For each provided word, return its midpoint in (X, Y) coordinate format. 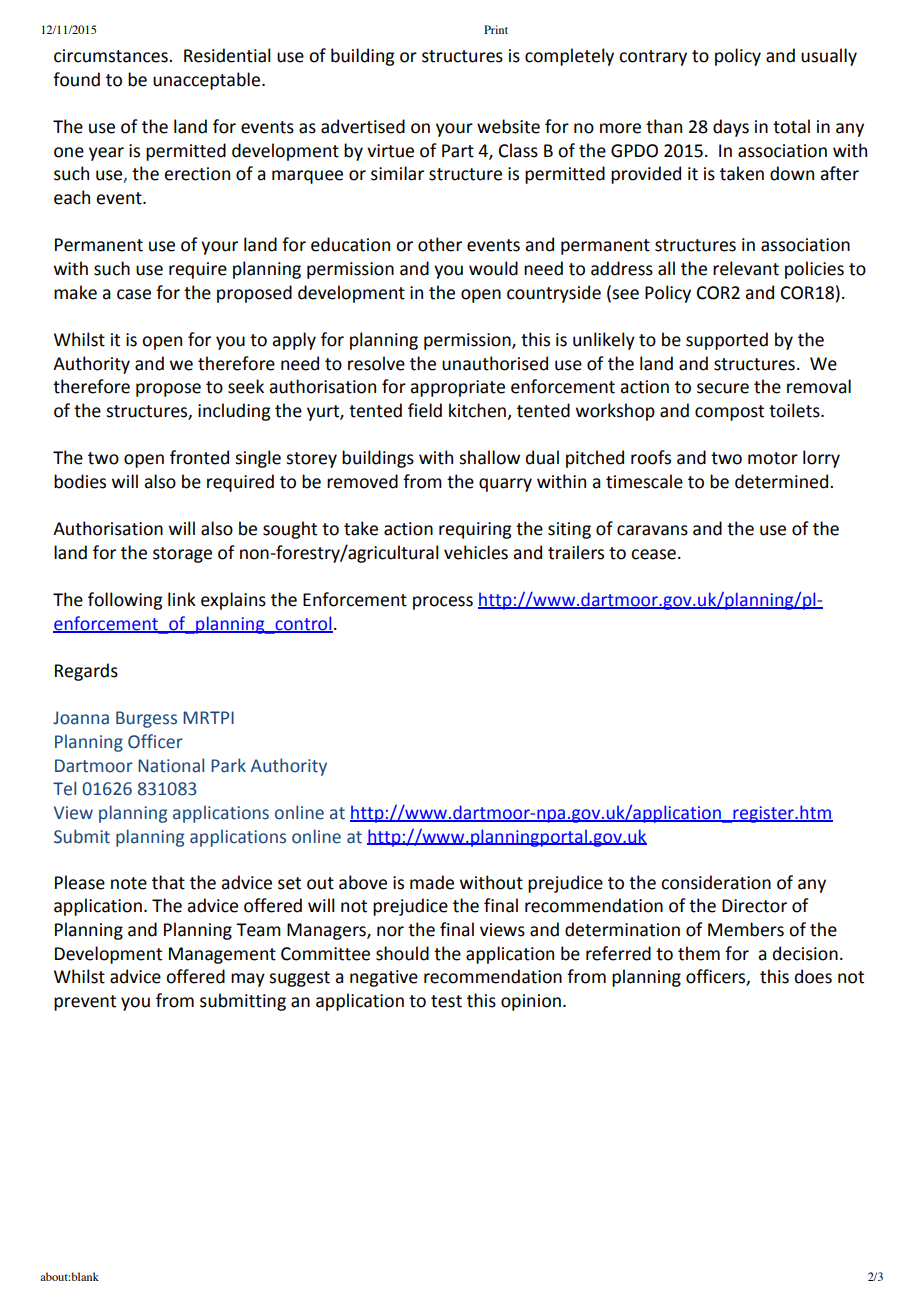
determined (783, 481)
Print (496, 29)
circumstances (112, 56)
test (446, 1001)
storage (182, 555)
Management (222, 955)
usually (829, 57)
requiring (475, 530)
